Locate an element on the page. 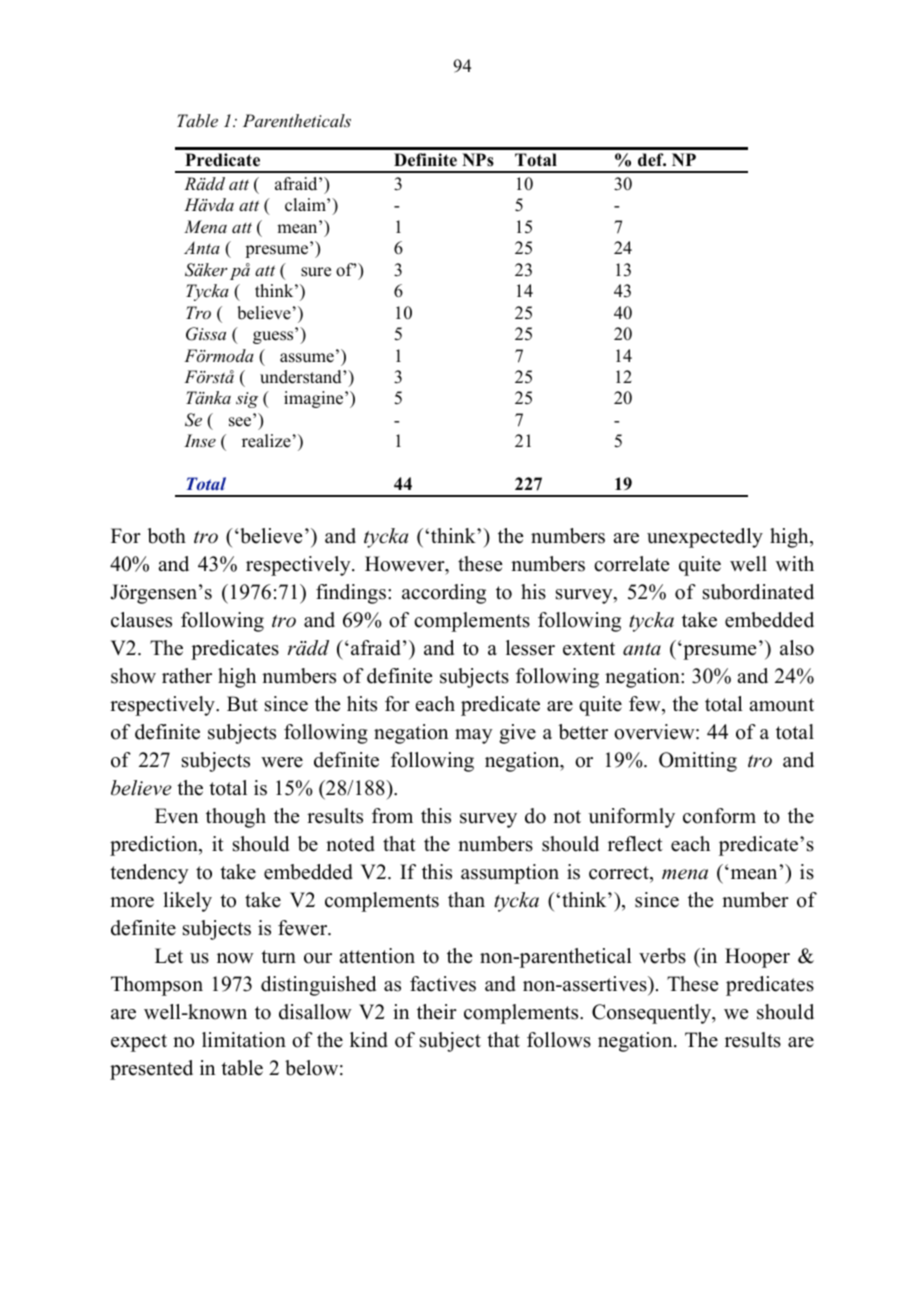 This document has width=924, height=1308. their is located at coordinates (437, 1012).
